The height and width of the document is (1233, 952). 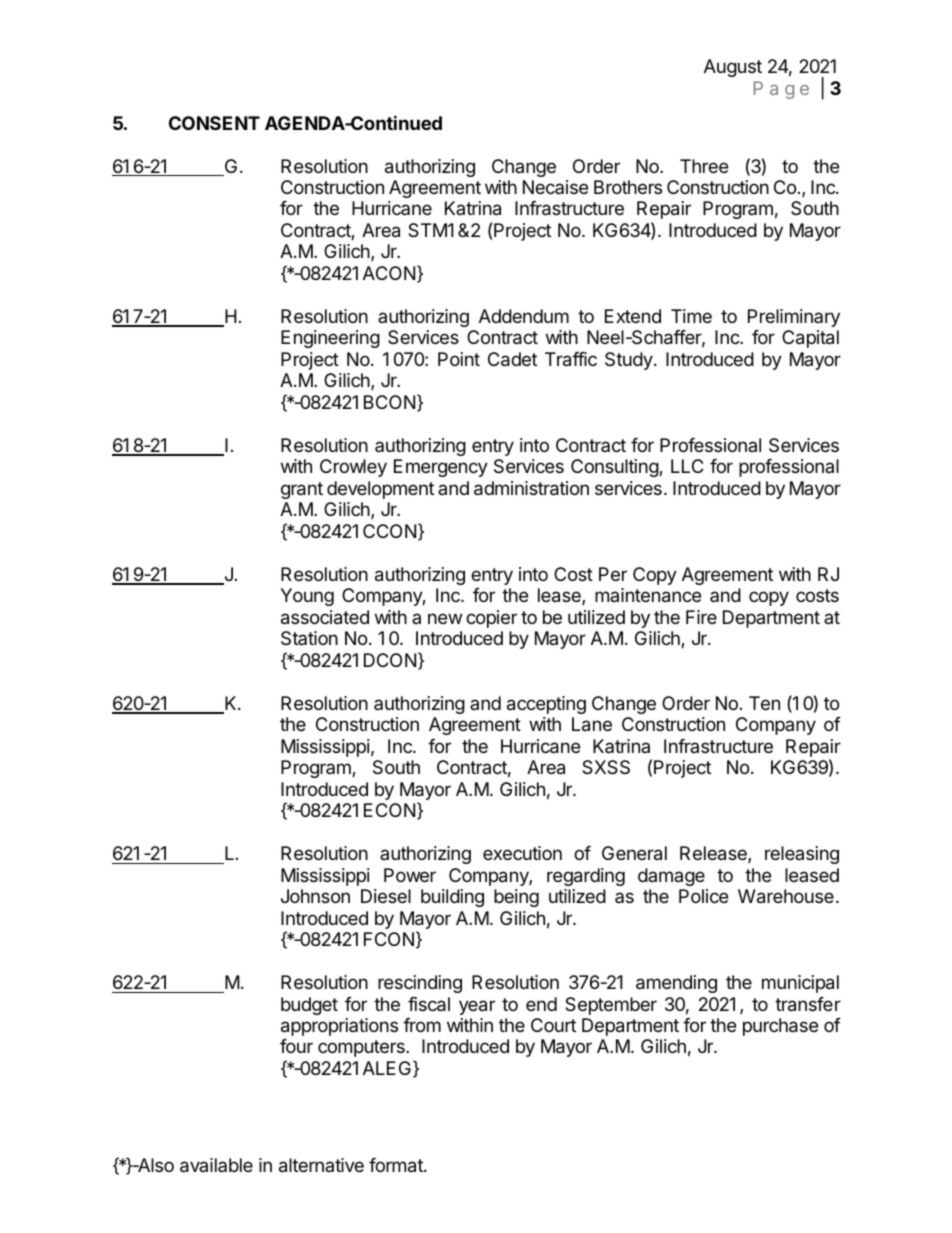 I want to click on Brothers, so click(x=628, y=187).
